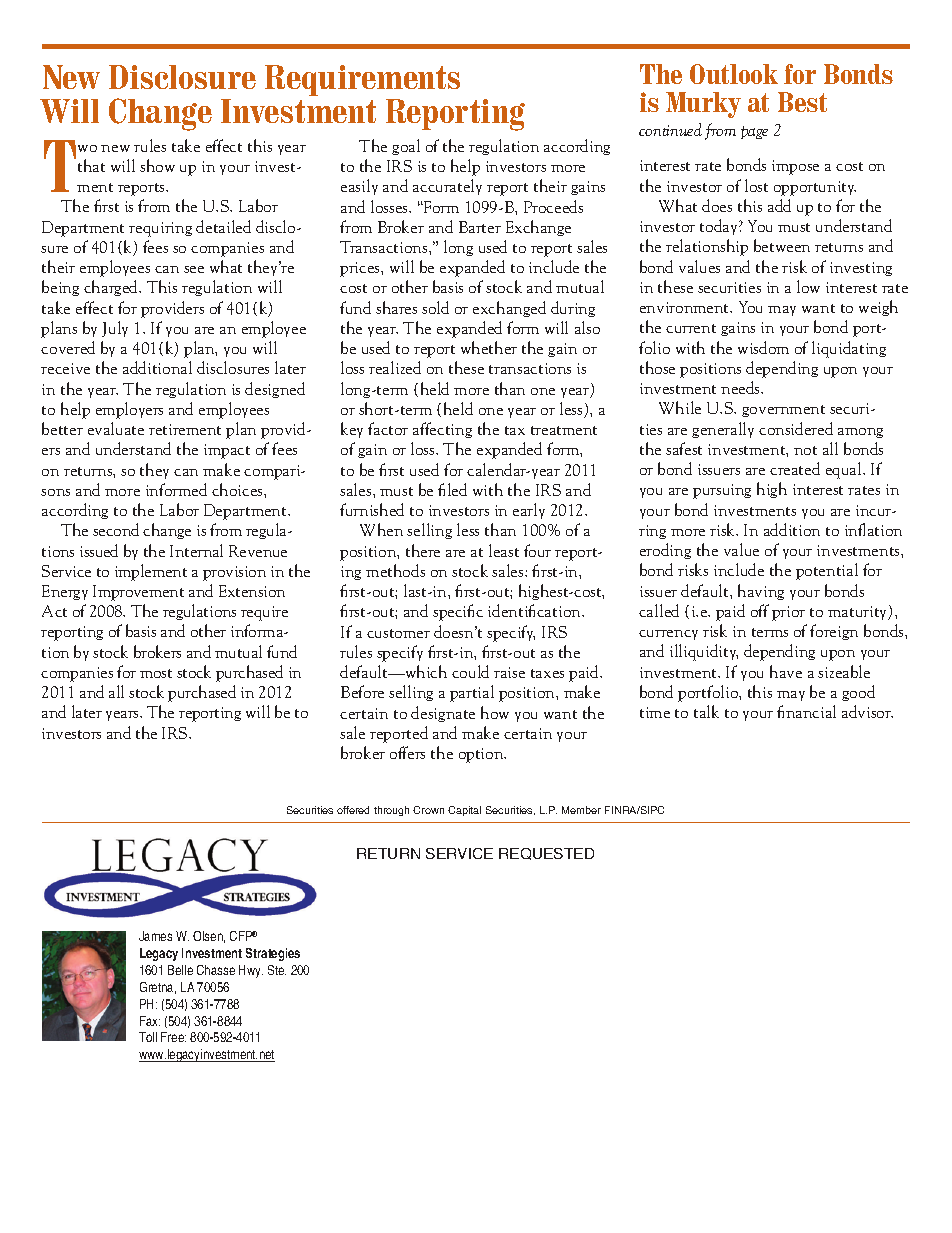 The width and height of the document is (952, 1233). Describe the element at coordinates (504, 550) in the document. I see `least` at that location.
